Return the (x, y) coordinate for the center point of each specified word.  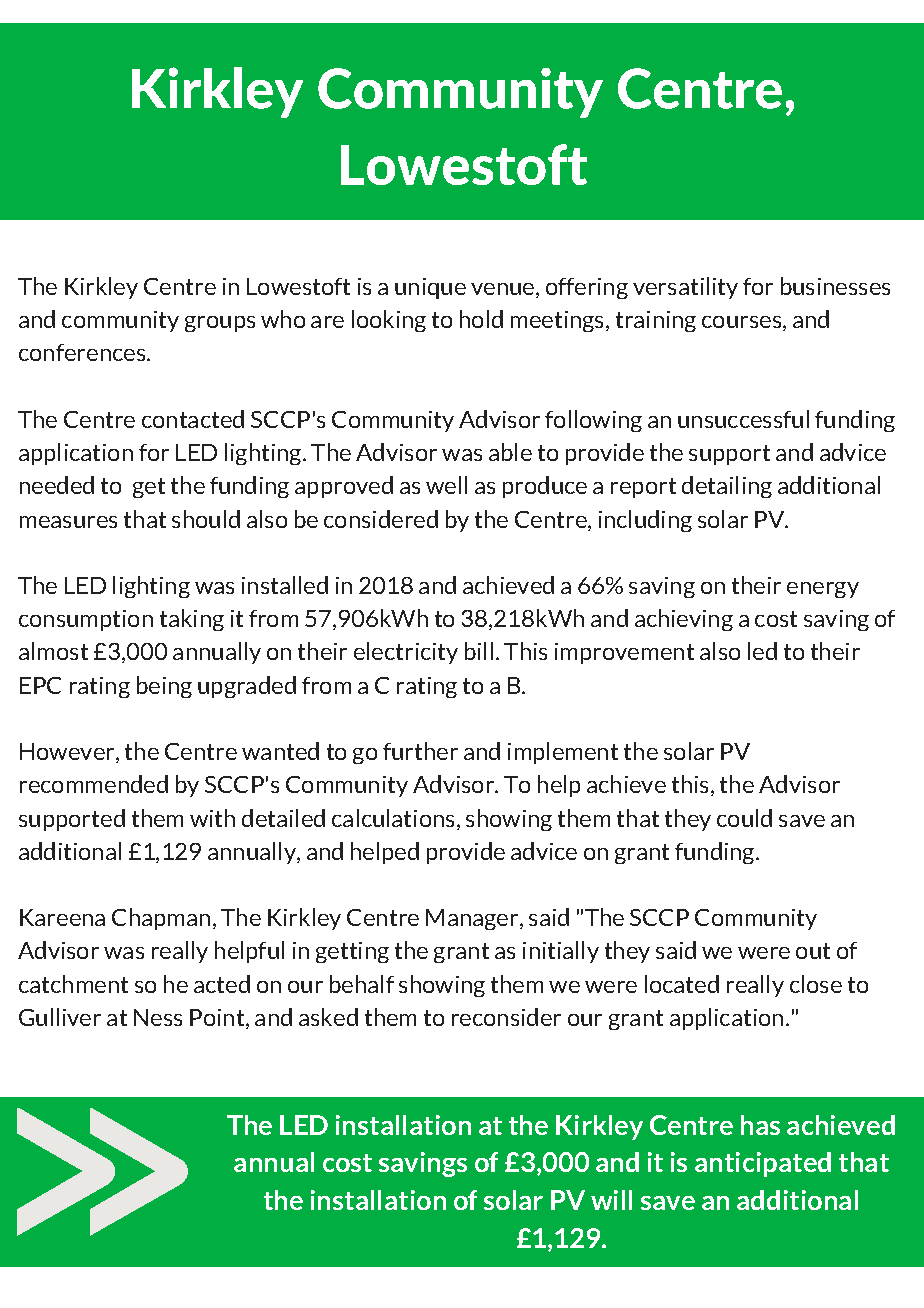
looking (389, 321)
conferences (83, 352)
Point (218, 1019)
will (611, 1200)
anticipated (763, 1164)
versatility (685, 288)
